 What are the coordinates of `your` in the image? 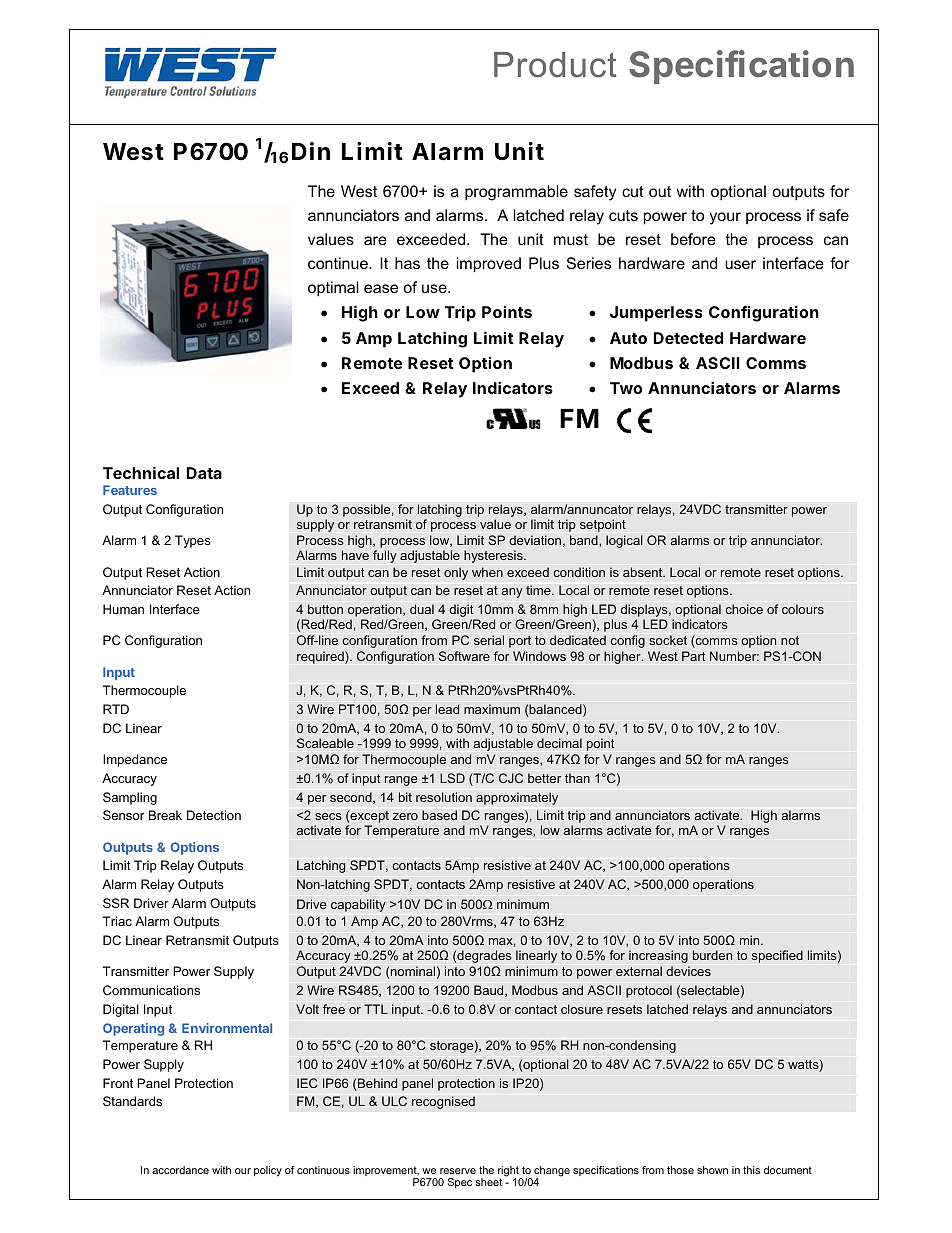 It's located at (725, 218).
